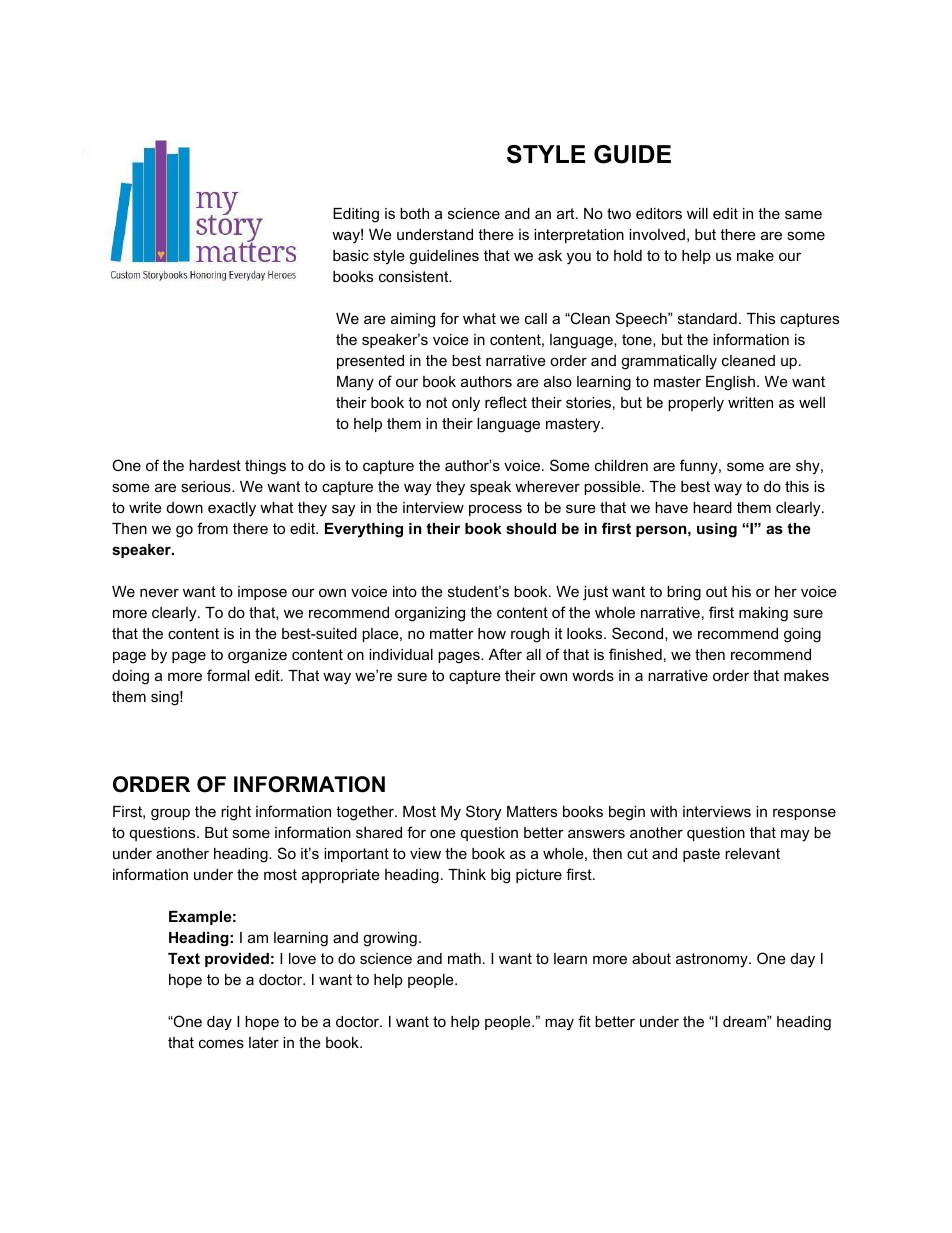 This screenshot has height=1233, width=952. Describe the element at coordinates (236, 813) in the screenshot. I see `right` at that location.
